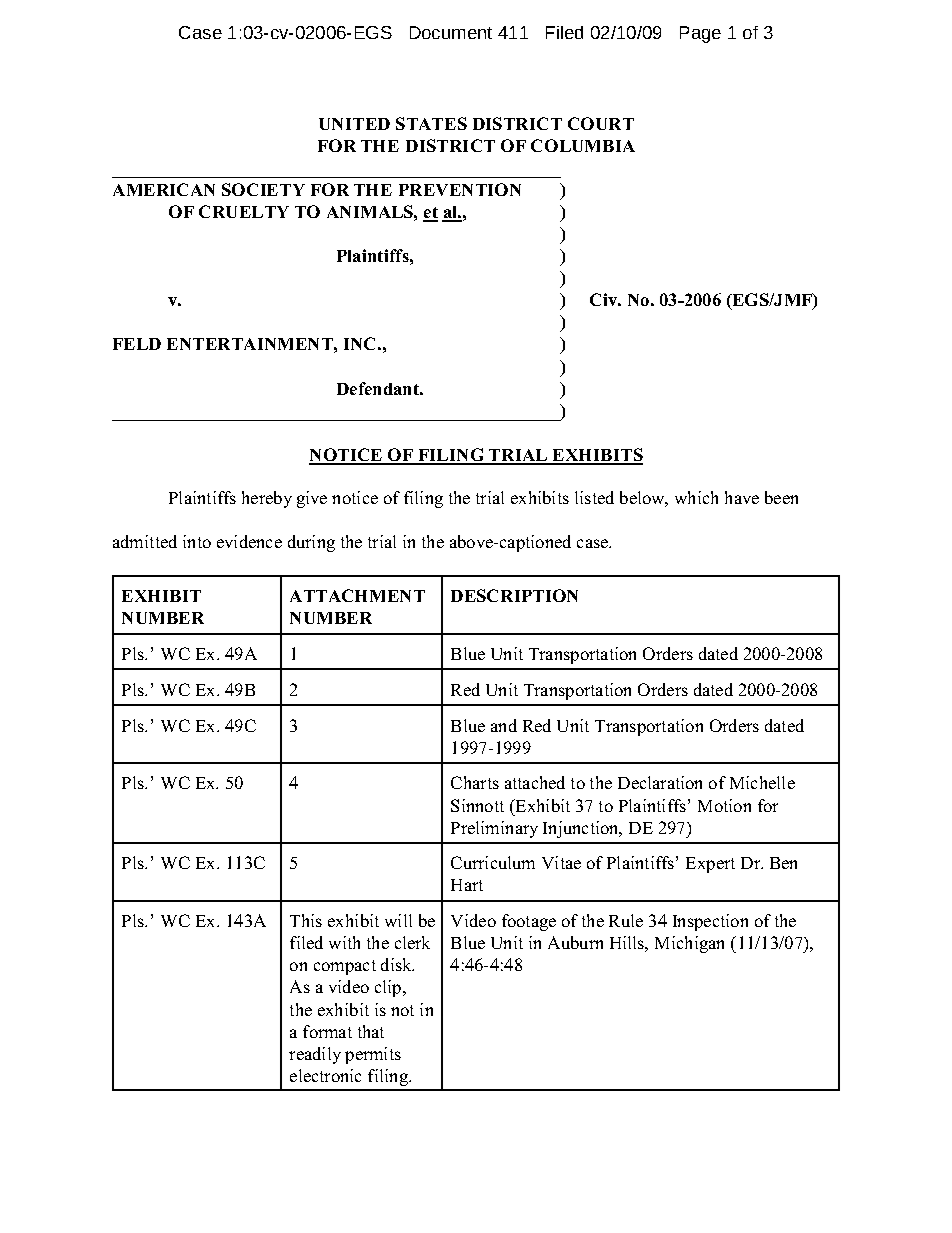 The height and width of the image is (1233, 952). I want to click on Declaration, so click(660, 782).
